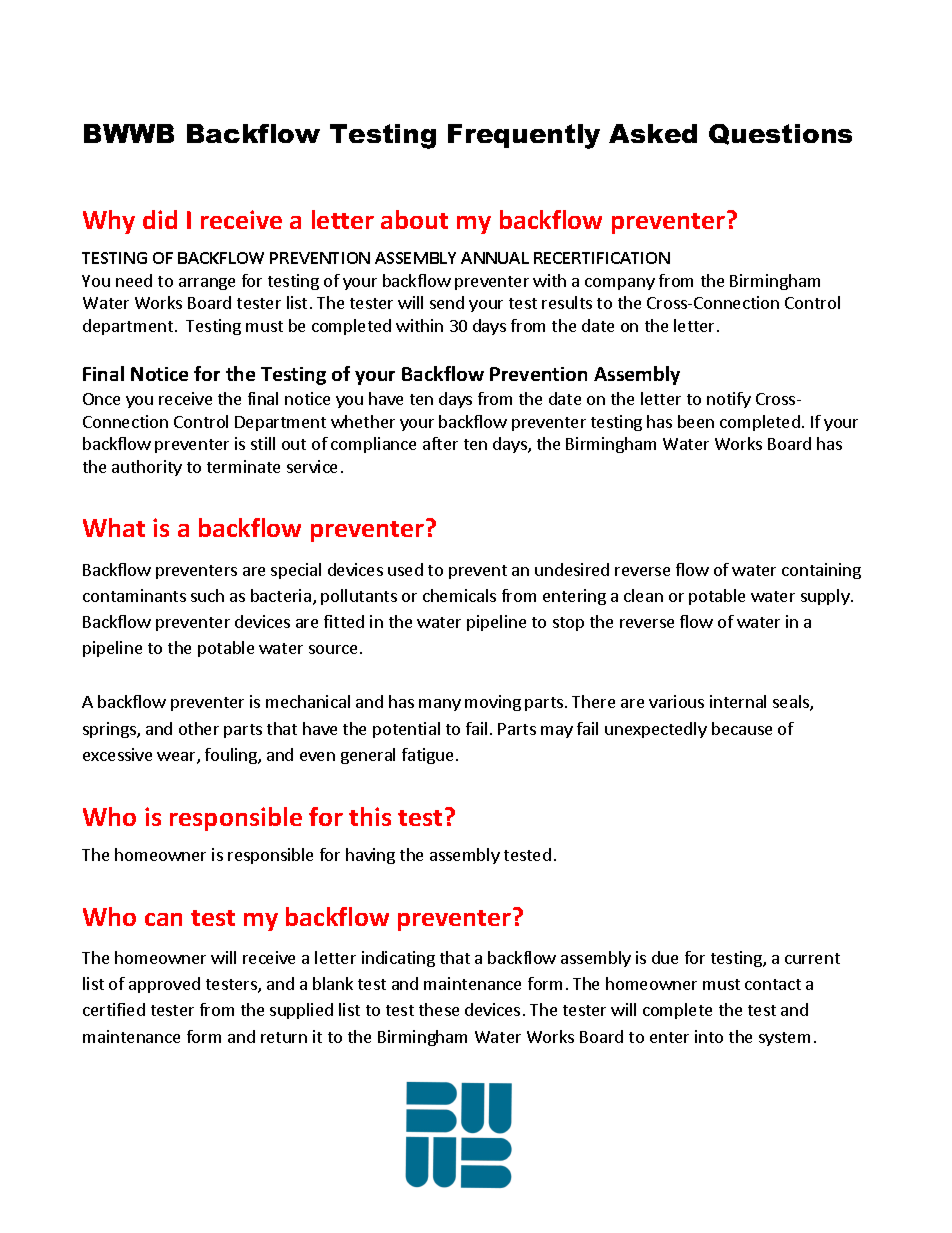 The width and height of the screenshot is (952, 1233). Describe the element at coordinates (177, 758) in the screenshot. I see `wear` at that location.
